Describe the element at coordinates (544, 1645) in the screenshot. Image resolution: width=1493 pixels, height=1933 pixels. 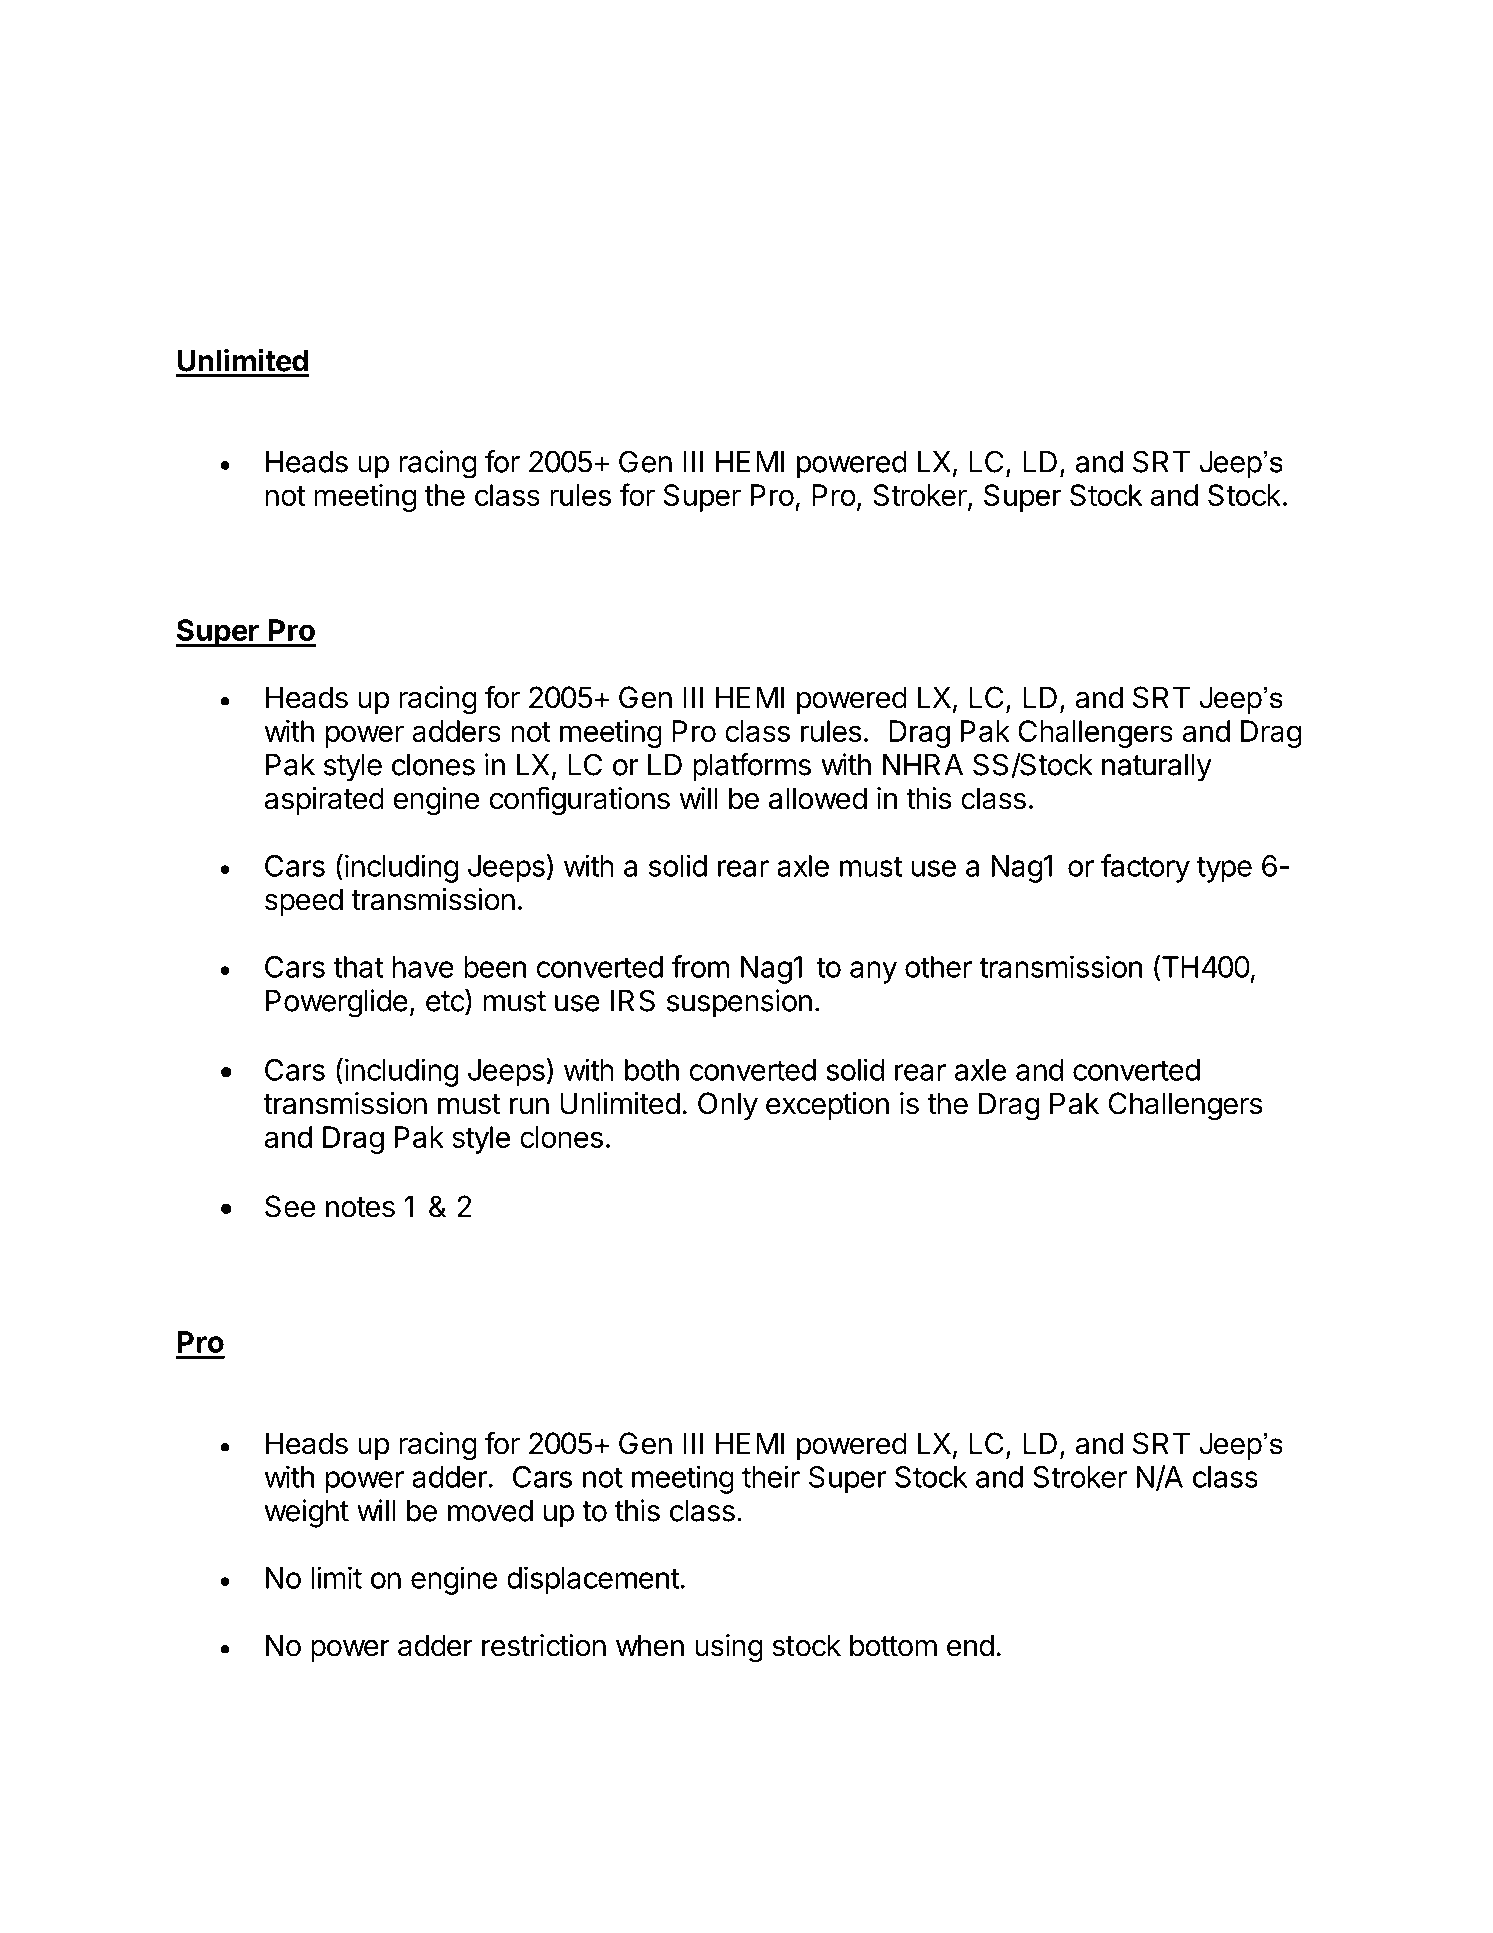
I see `restriction` at that location.
